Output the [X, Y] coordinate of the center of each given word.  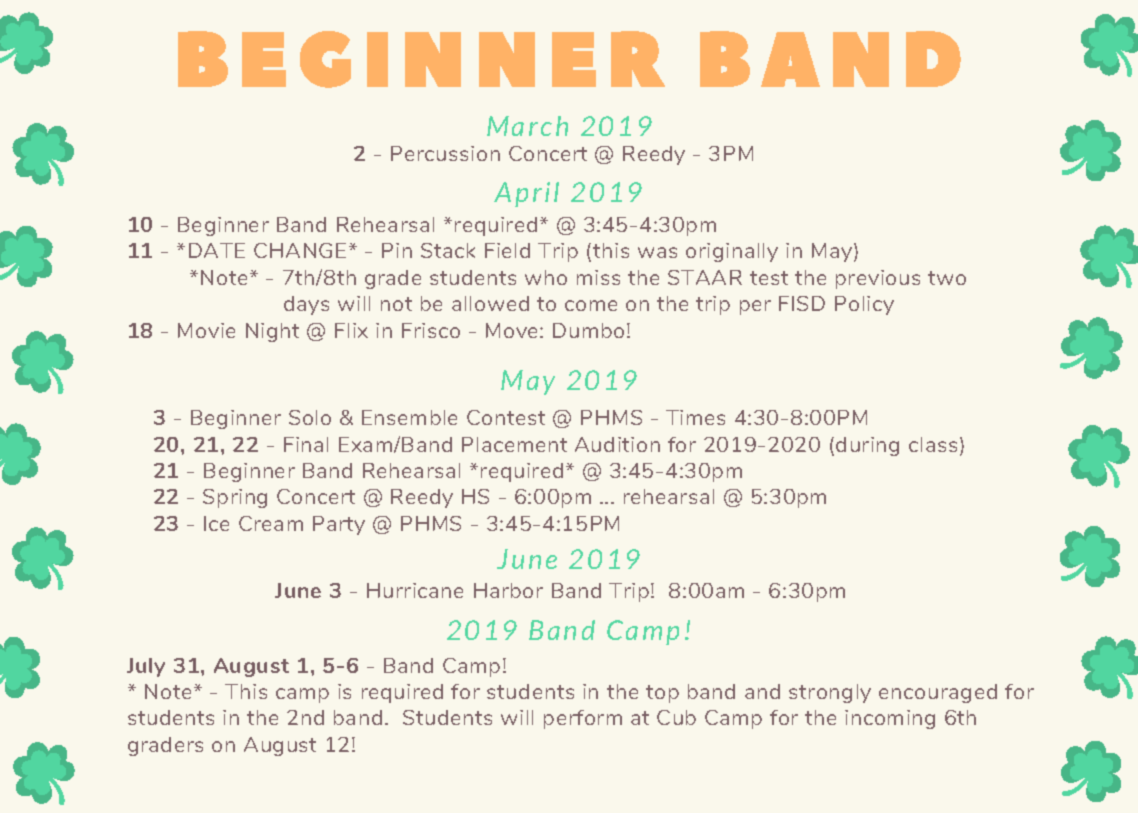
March [527, 126]
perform [583, 719]
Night [272, 332]
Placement [514, 444]
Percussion [445, 153]
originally [732, 252]
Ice [216, 523]
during [867, 446]
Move [513, 330]
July [146, 667]
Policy [864, 305]
